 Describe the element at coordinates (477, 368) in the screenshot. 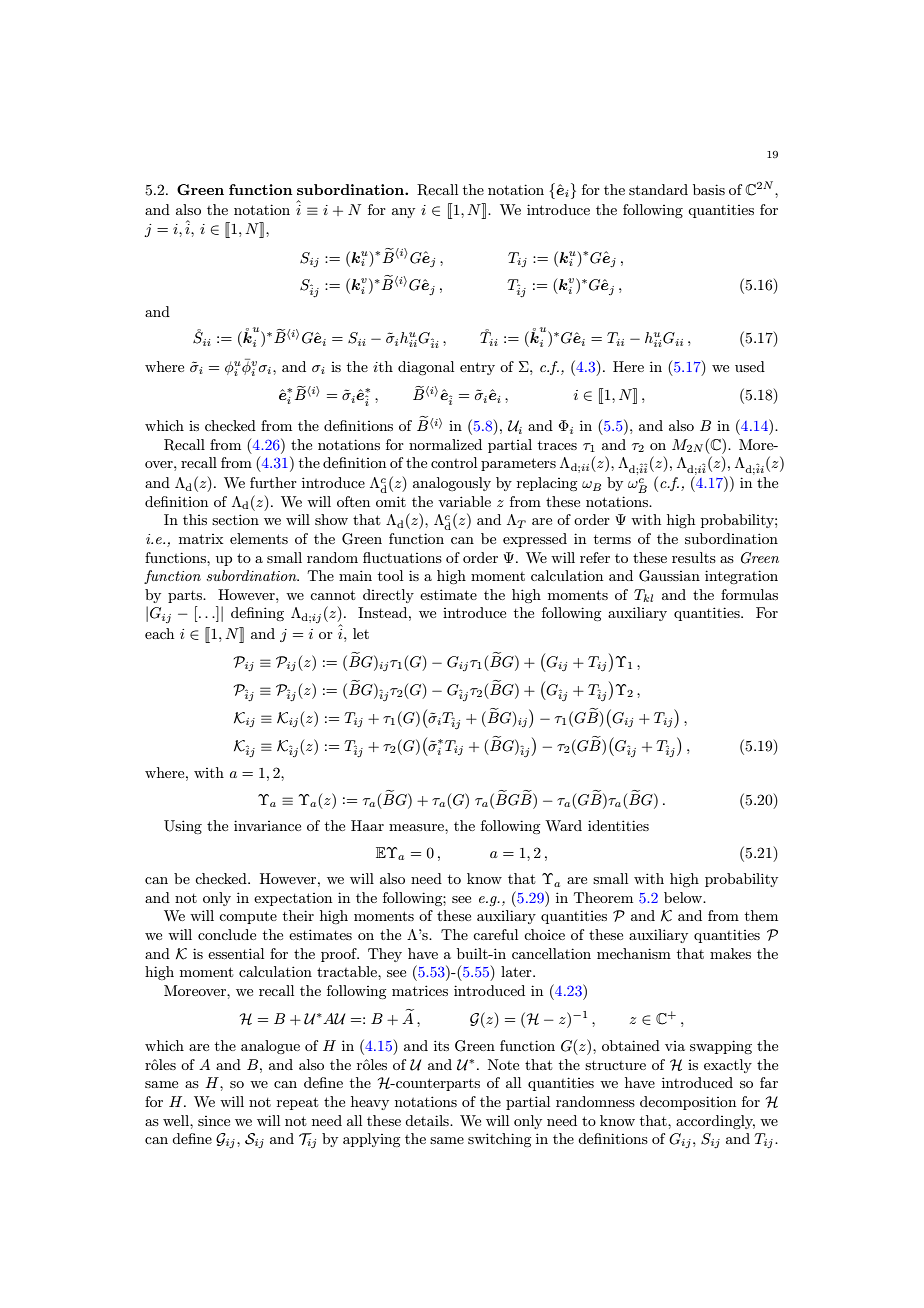

I see `entry` at that location.
